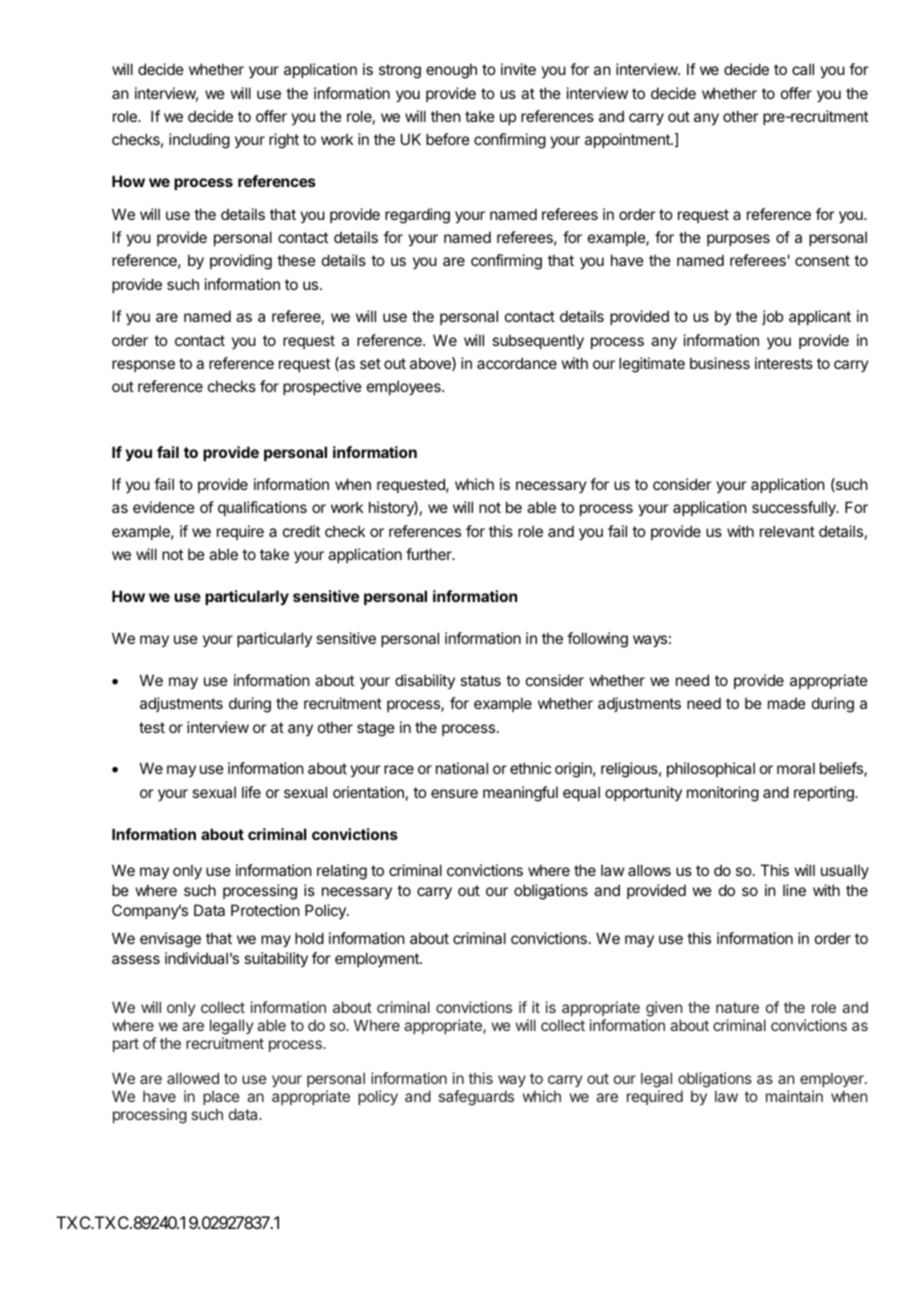 Image resolution: width=924 pixels, height=1308 pixels. What do you see at coordinates (480, 680) in the document?
I see `status` at bounding box center [480, 680].
